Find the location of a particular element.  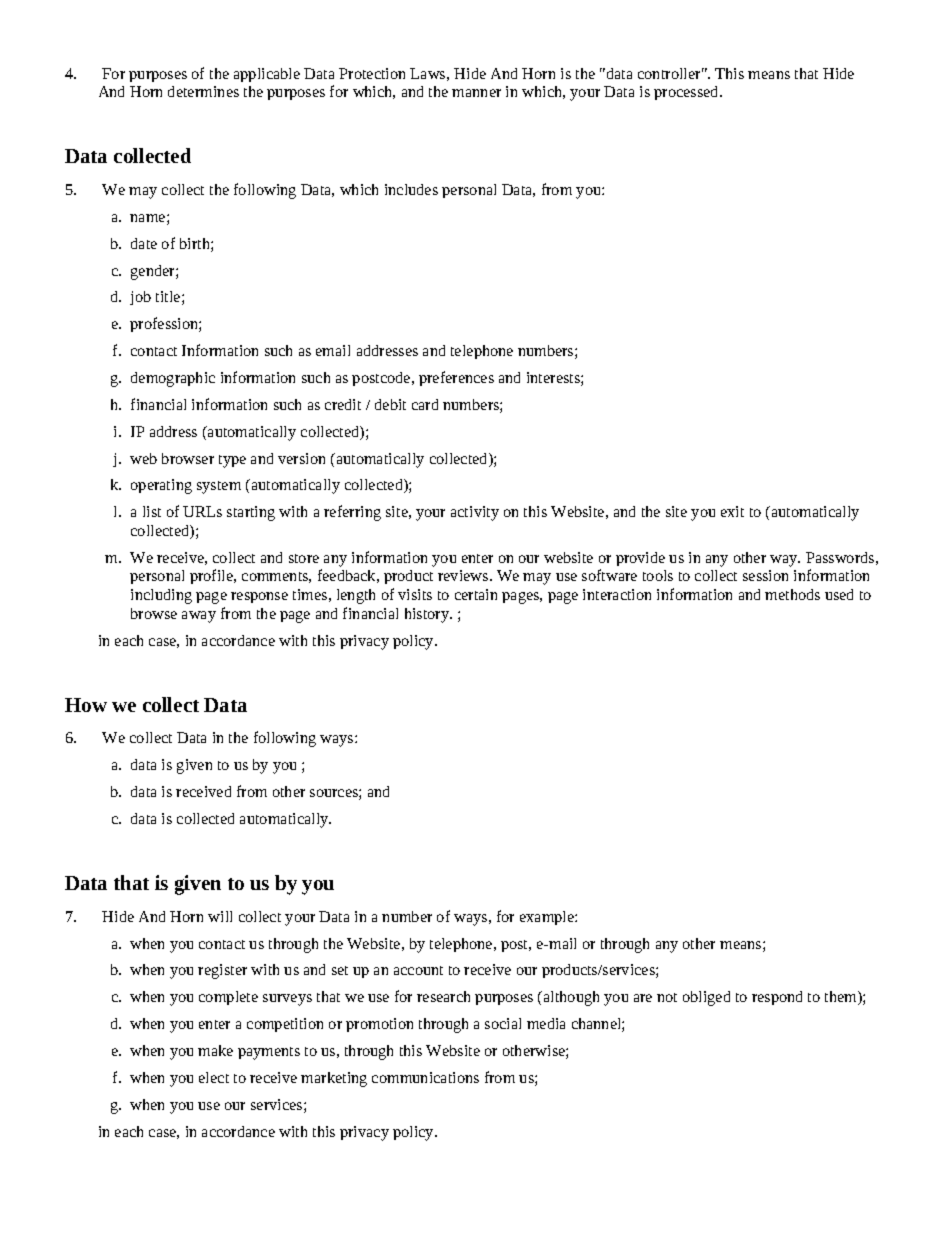

determines is located at coordinates (203, 91).
